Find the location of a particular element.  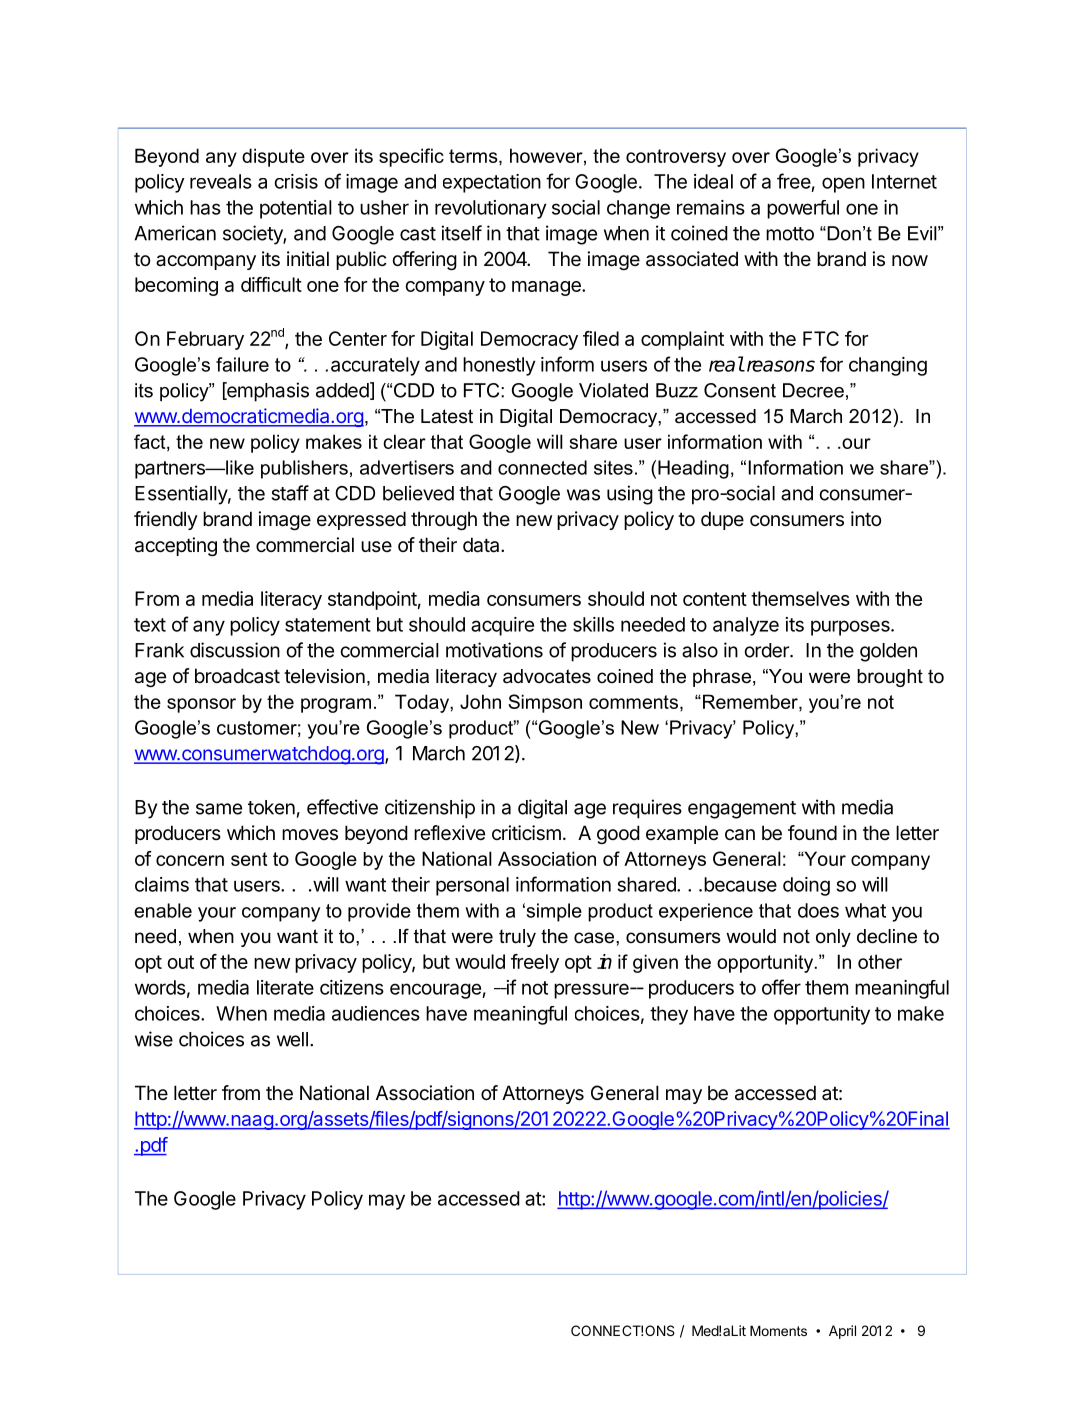

data is located at coordinates (482, 545).
